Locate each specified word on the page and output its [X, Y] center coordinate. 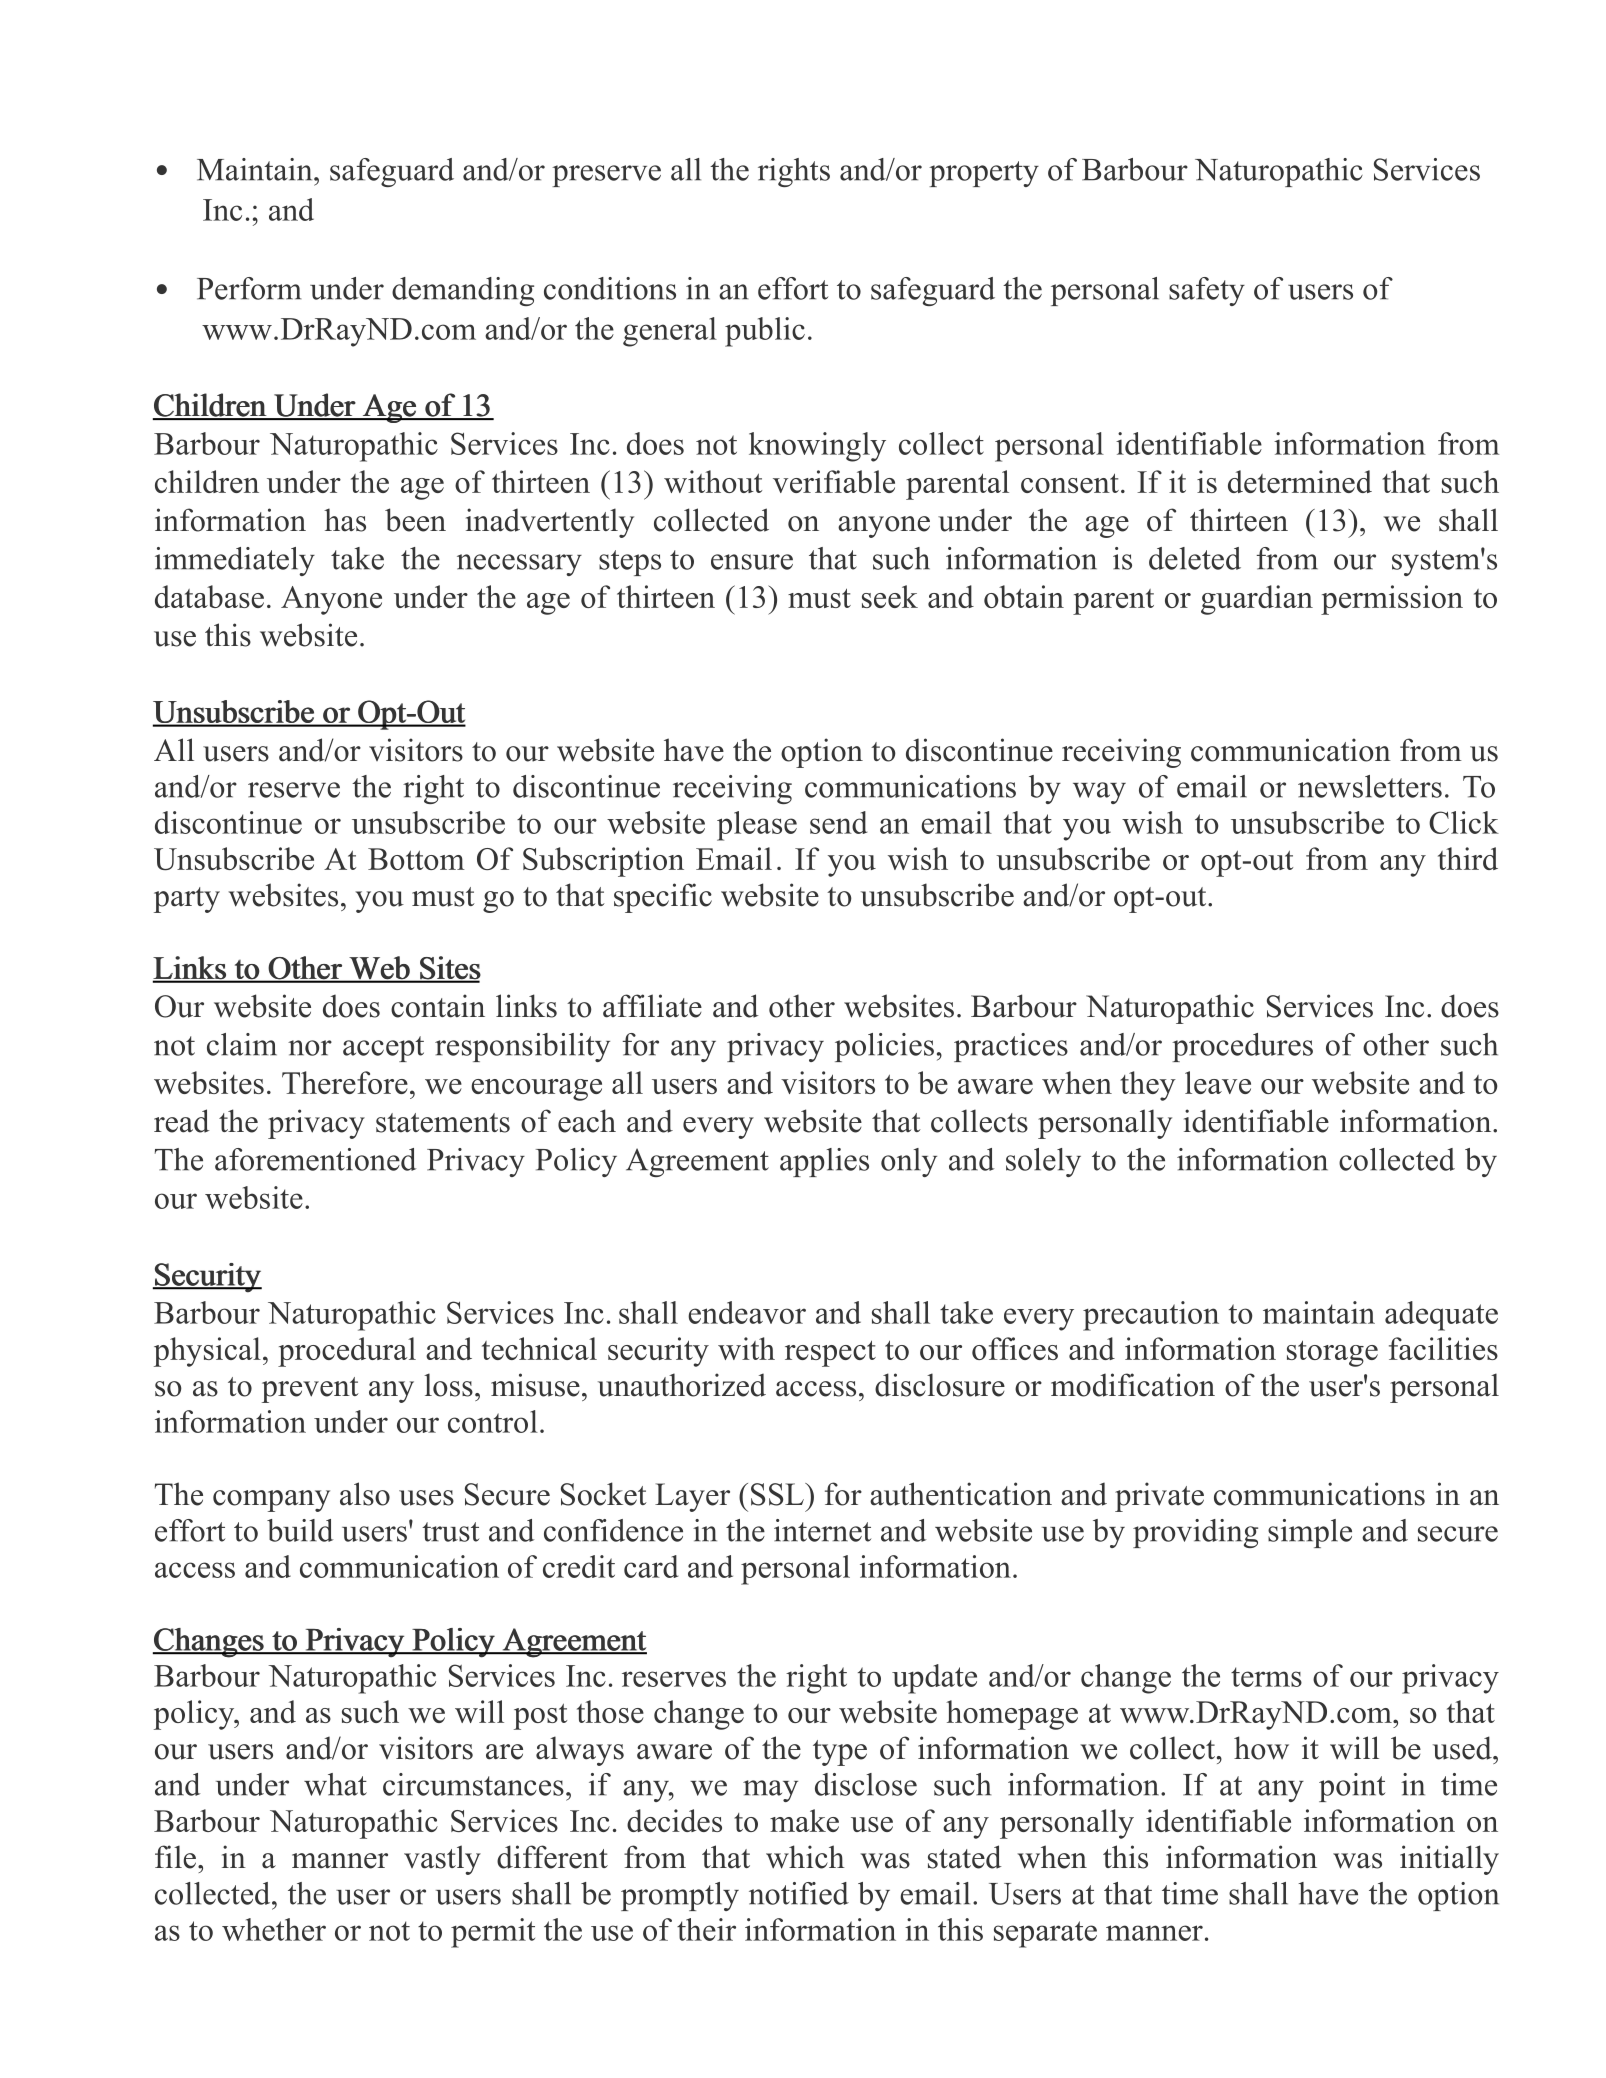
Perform [249, 288]
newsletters [1370, 786]
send [838, 822]
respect [830, 1353]
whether [274, 1929]
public [765, 332]
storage [1332, 1353]
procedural [347, 1352]
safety [1207, 291]
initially [1449, 1860]
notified [799, 1893]
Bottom [416, 859]
